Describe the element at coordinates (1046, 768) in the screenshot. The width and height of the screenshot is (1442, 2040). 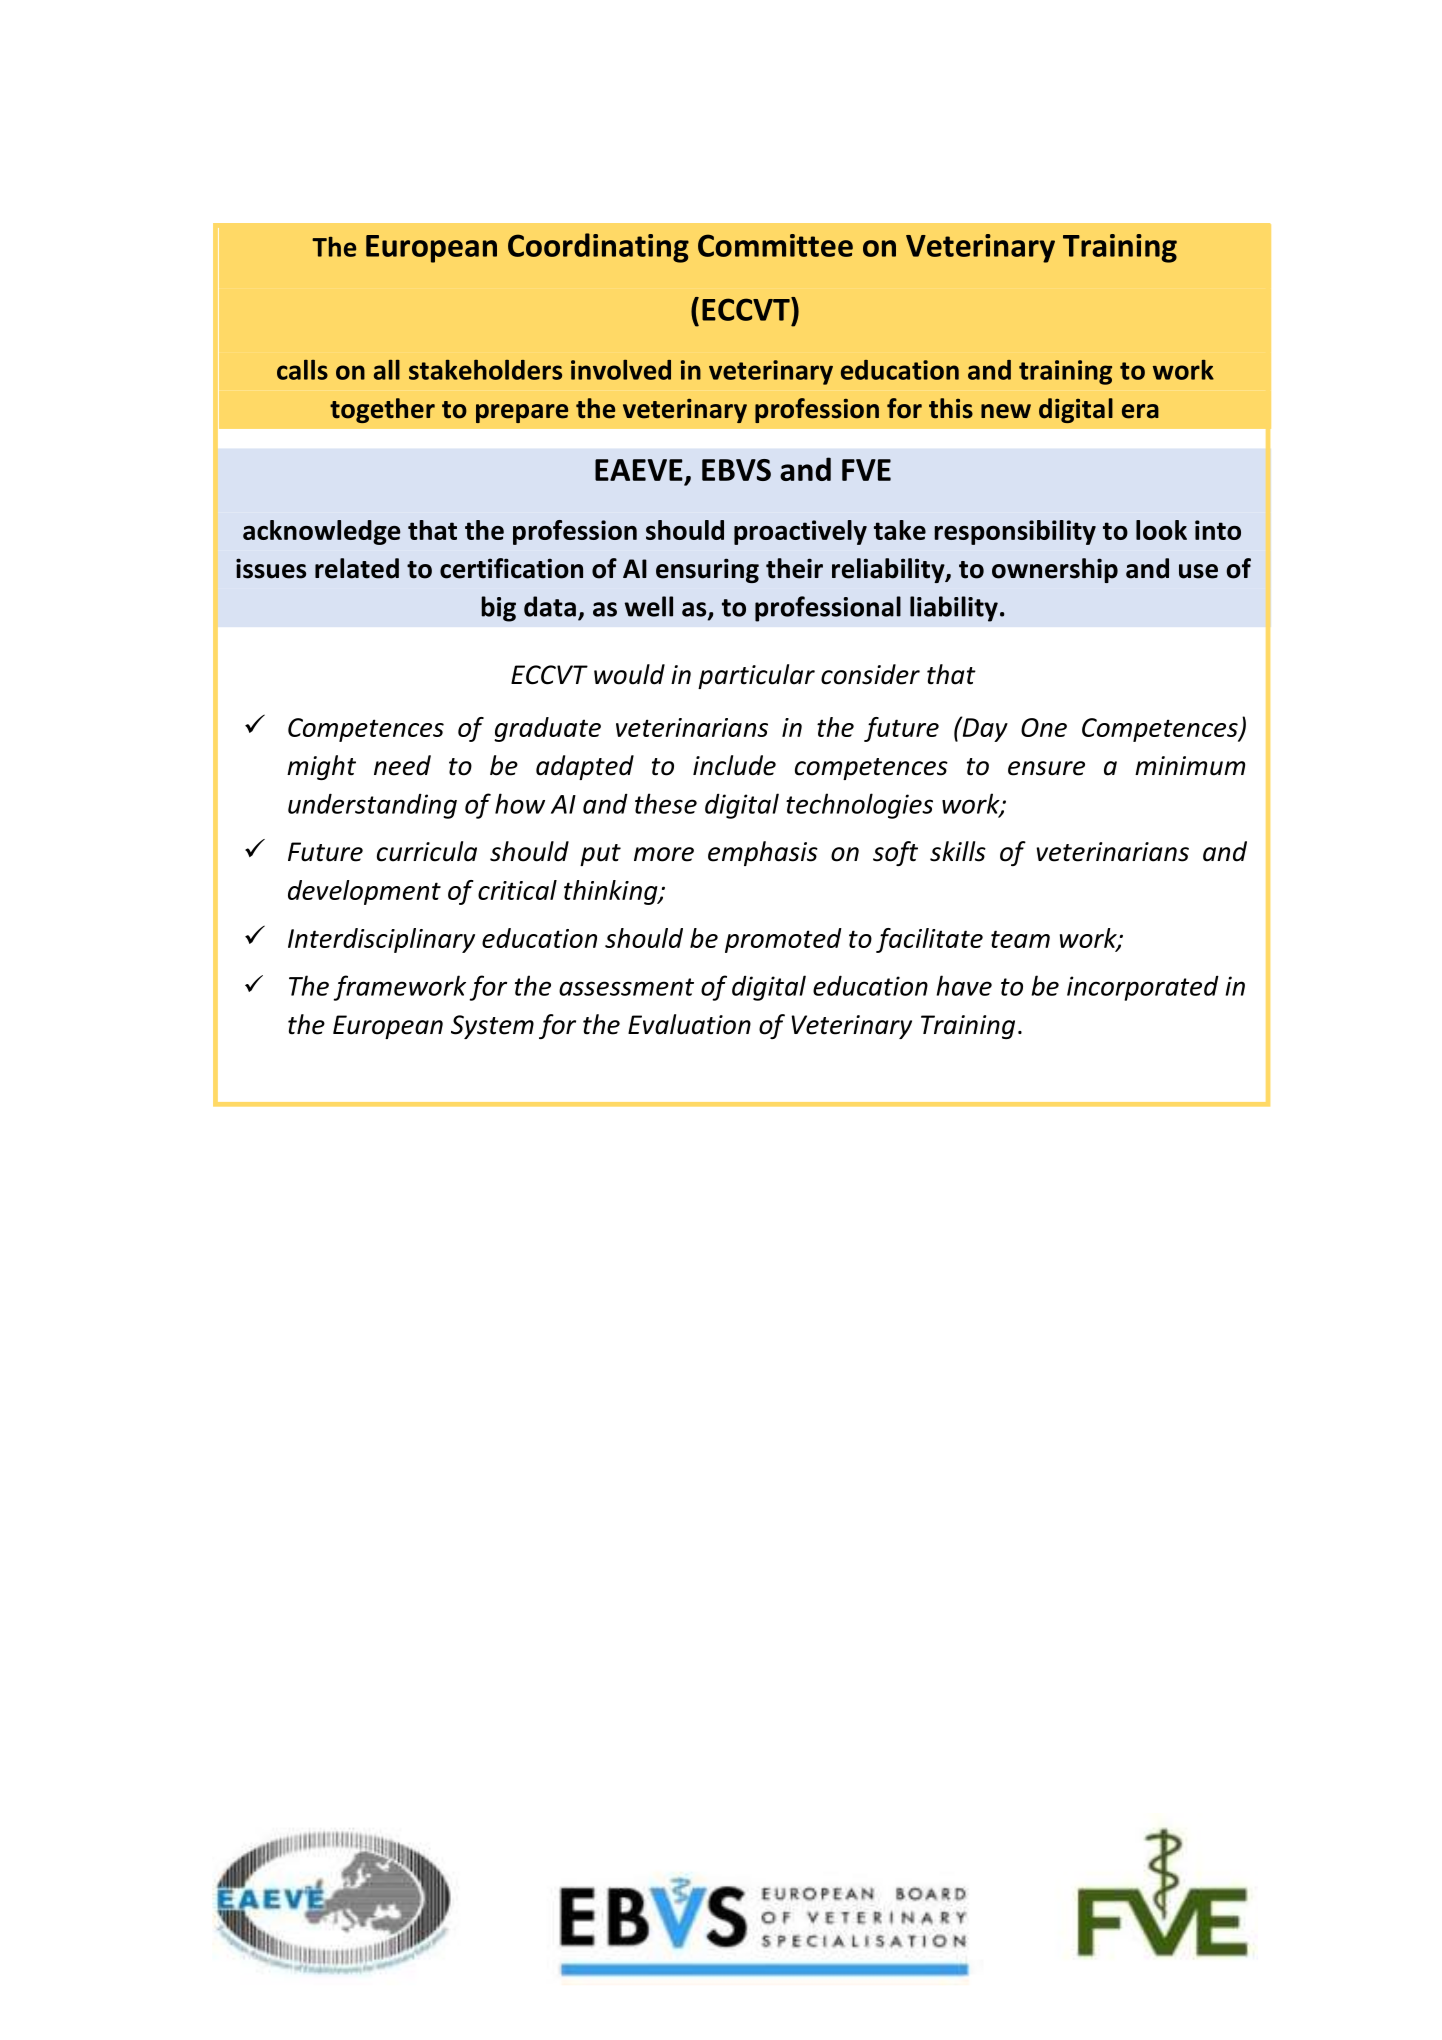
I see `ensure` at that location.
